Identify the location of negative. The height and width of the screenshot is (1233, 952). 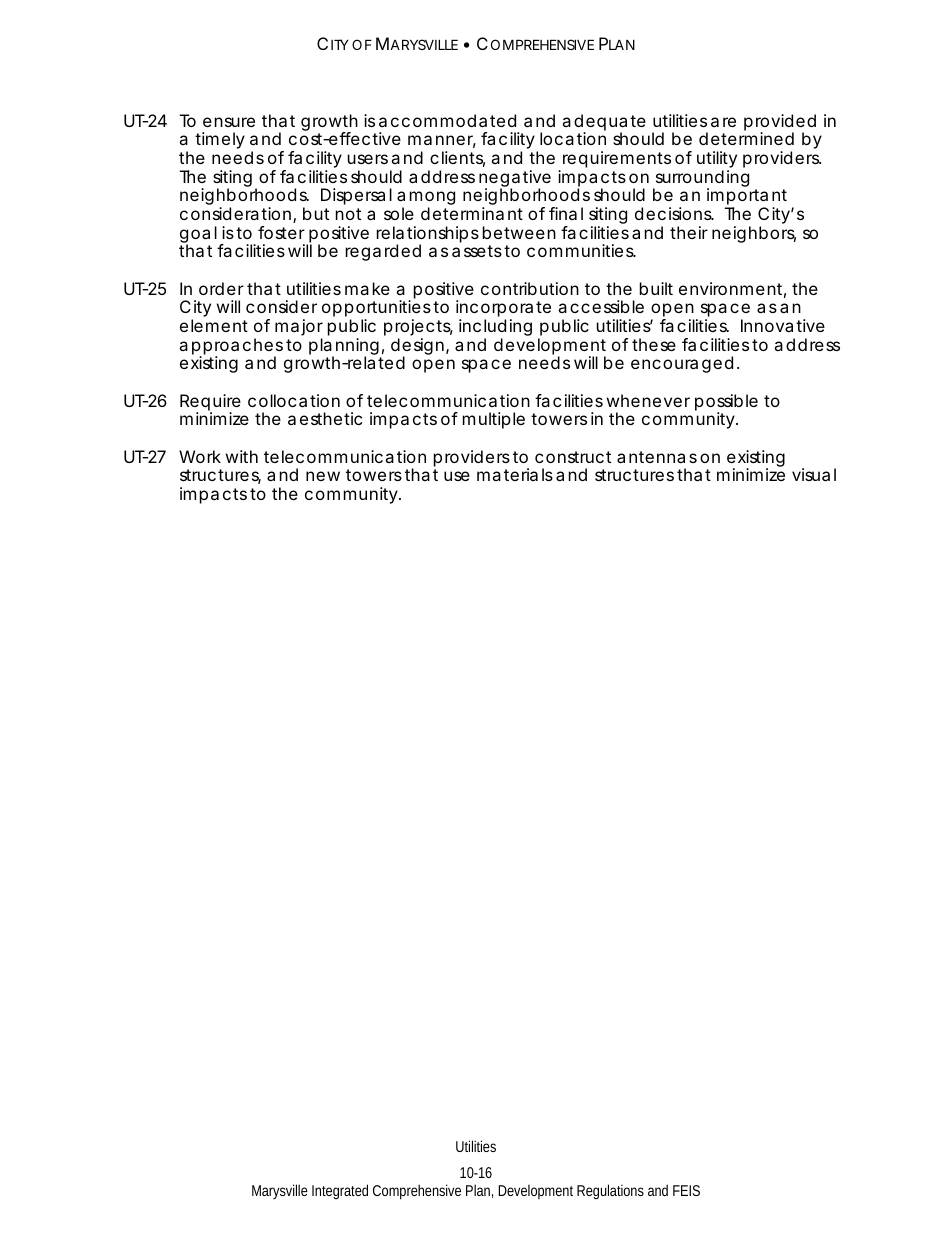
(515, 180).
